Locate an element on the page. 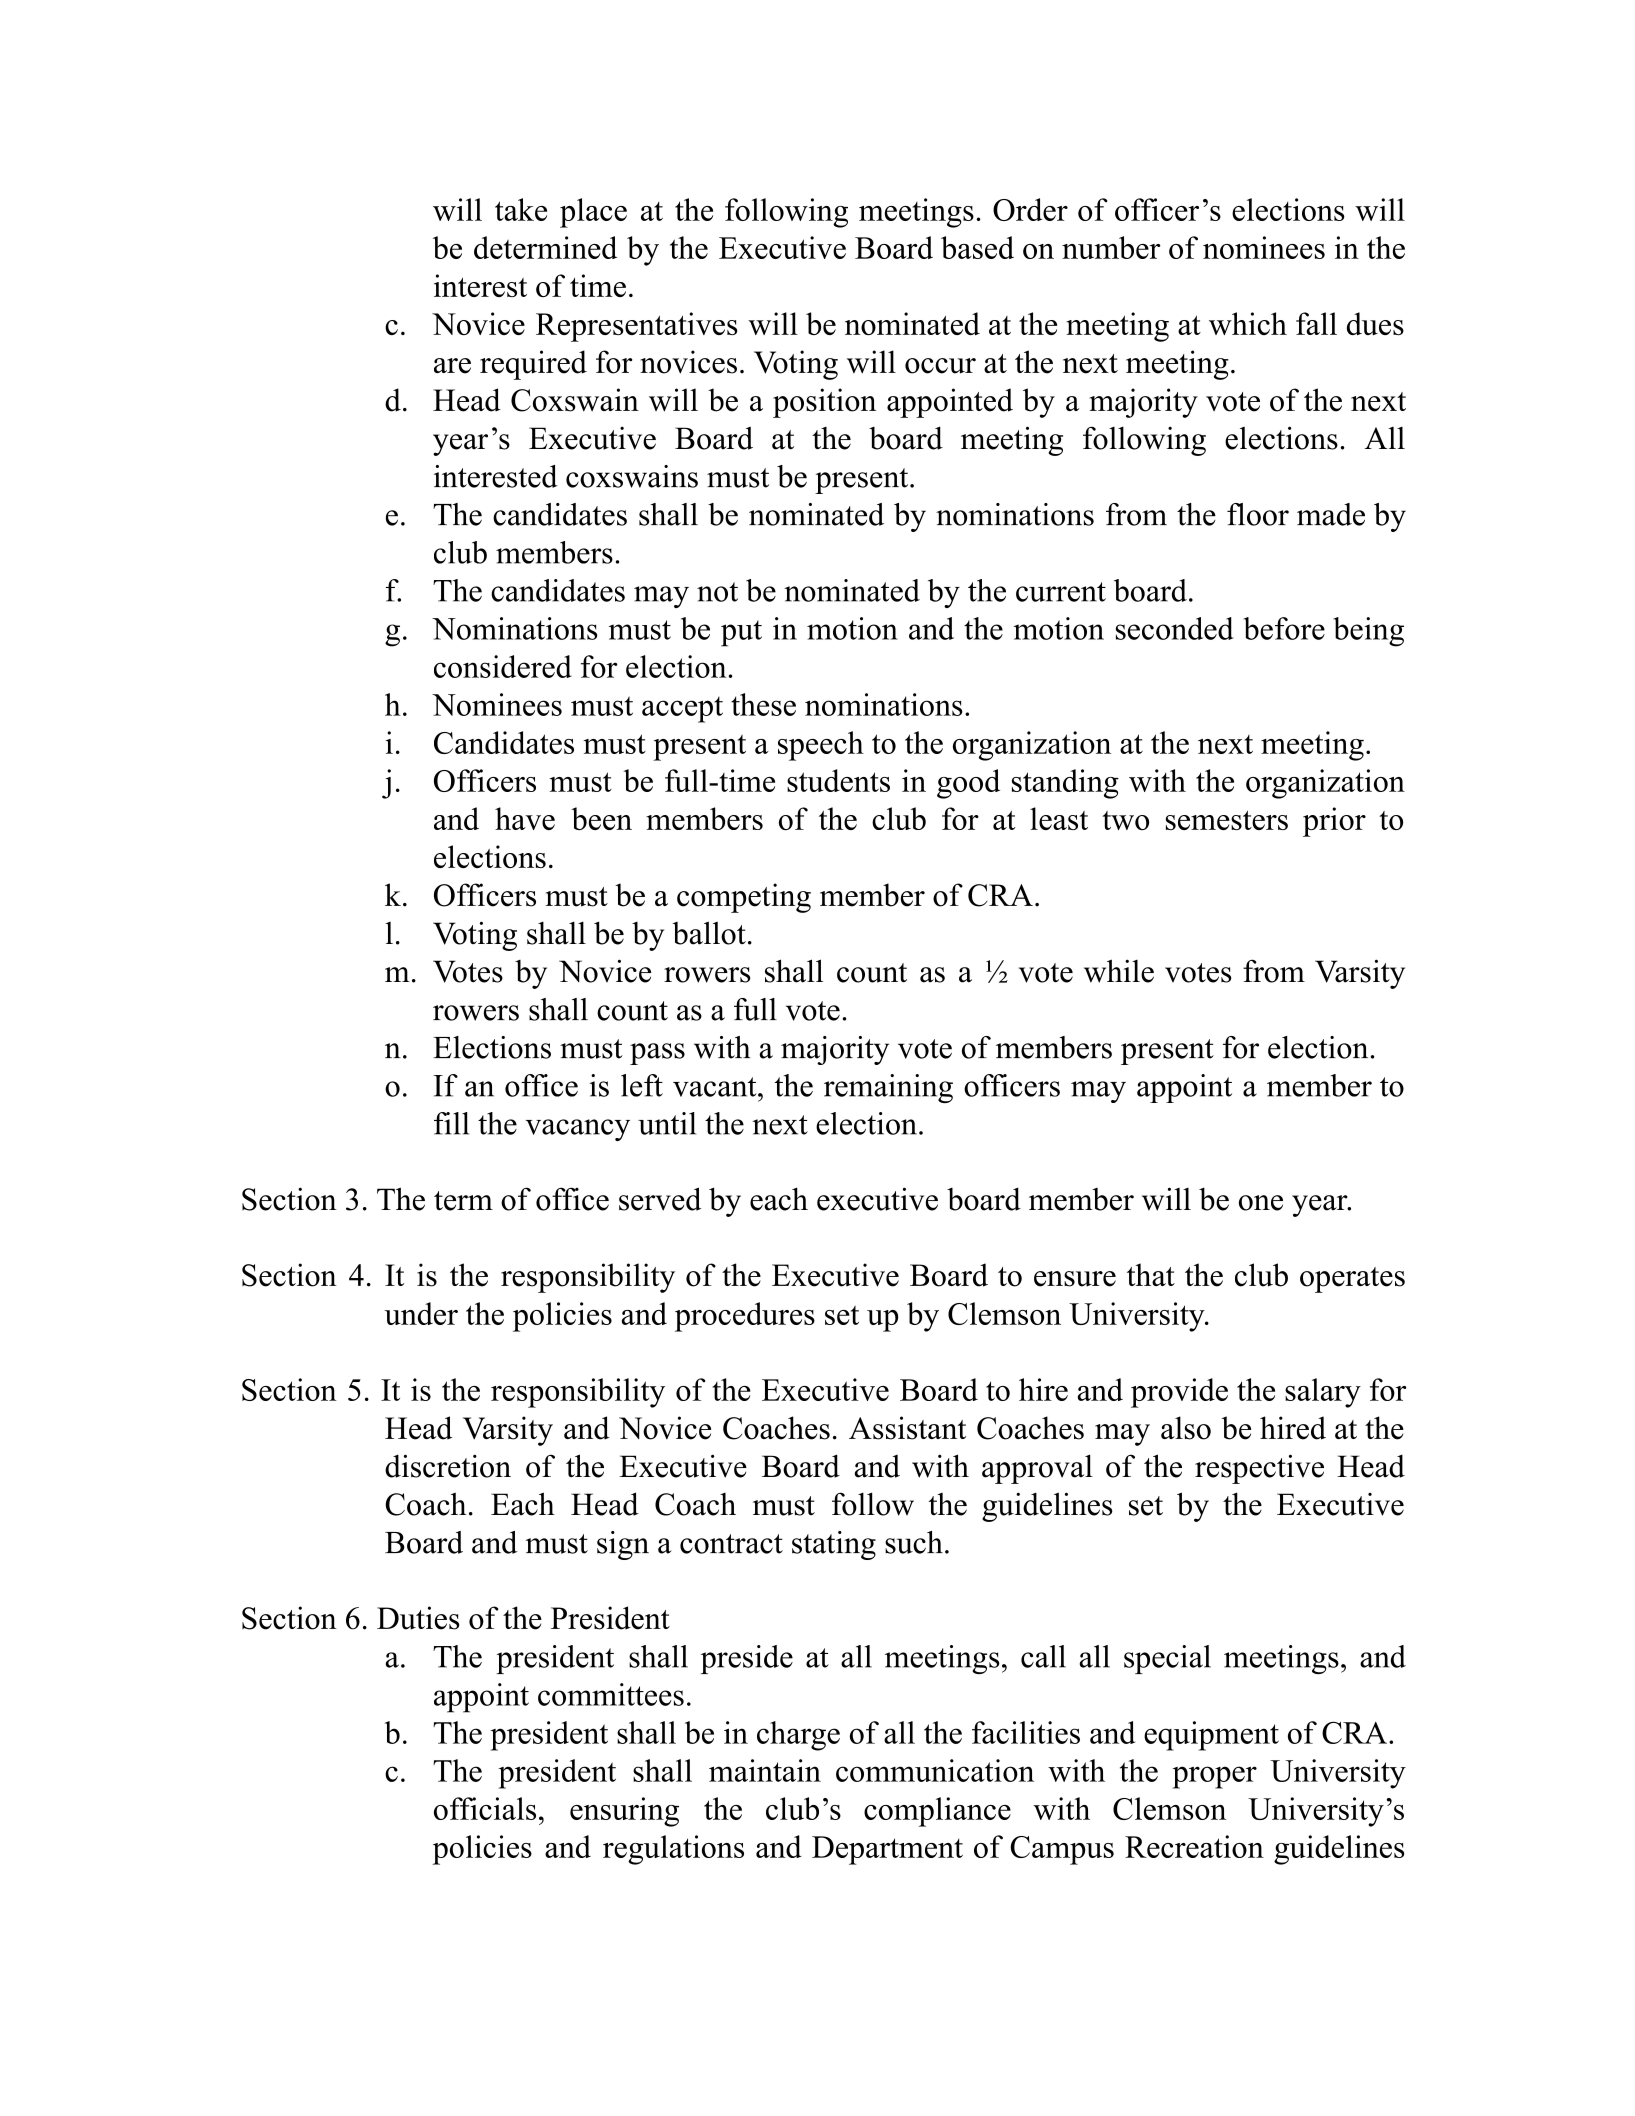 The height and width of the document is (2116, 1635). procedures is located at coordinates (745, 1317).
